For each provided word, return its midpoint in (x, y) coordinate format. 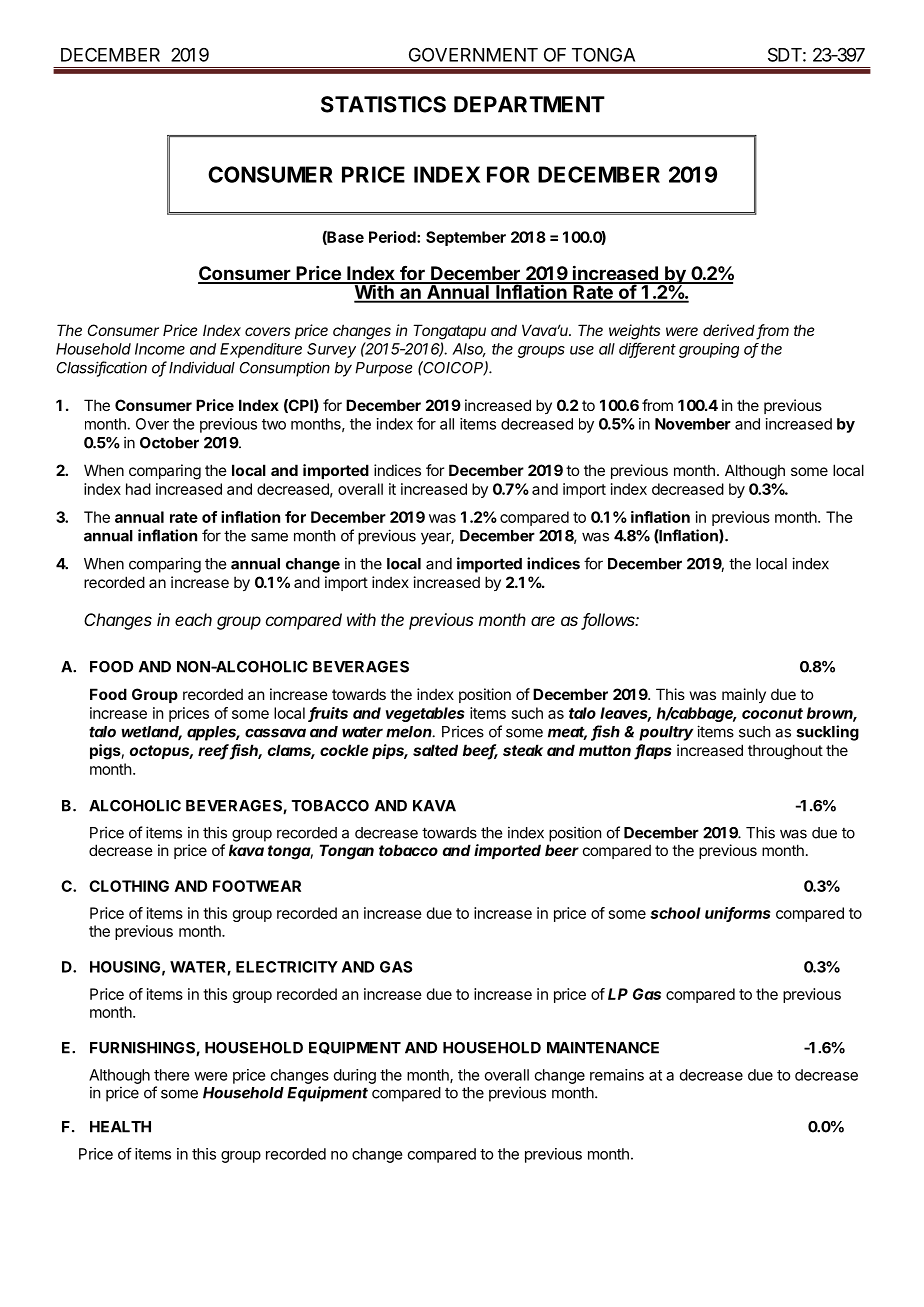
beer (562, 850)
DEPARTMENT (529, 104)
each (193, 619)
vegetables (425, 714)
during (355, 1076)
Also (469, 350)
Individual (202, 367)
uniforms (738, 914)
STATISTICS (383, 104)
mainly (744, 695)
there (171, 1075)
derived (730, 331)
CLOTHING (129, 886)
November (693, 424)
